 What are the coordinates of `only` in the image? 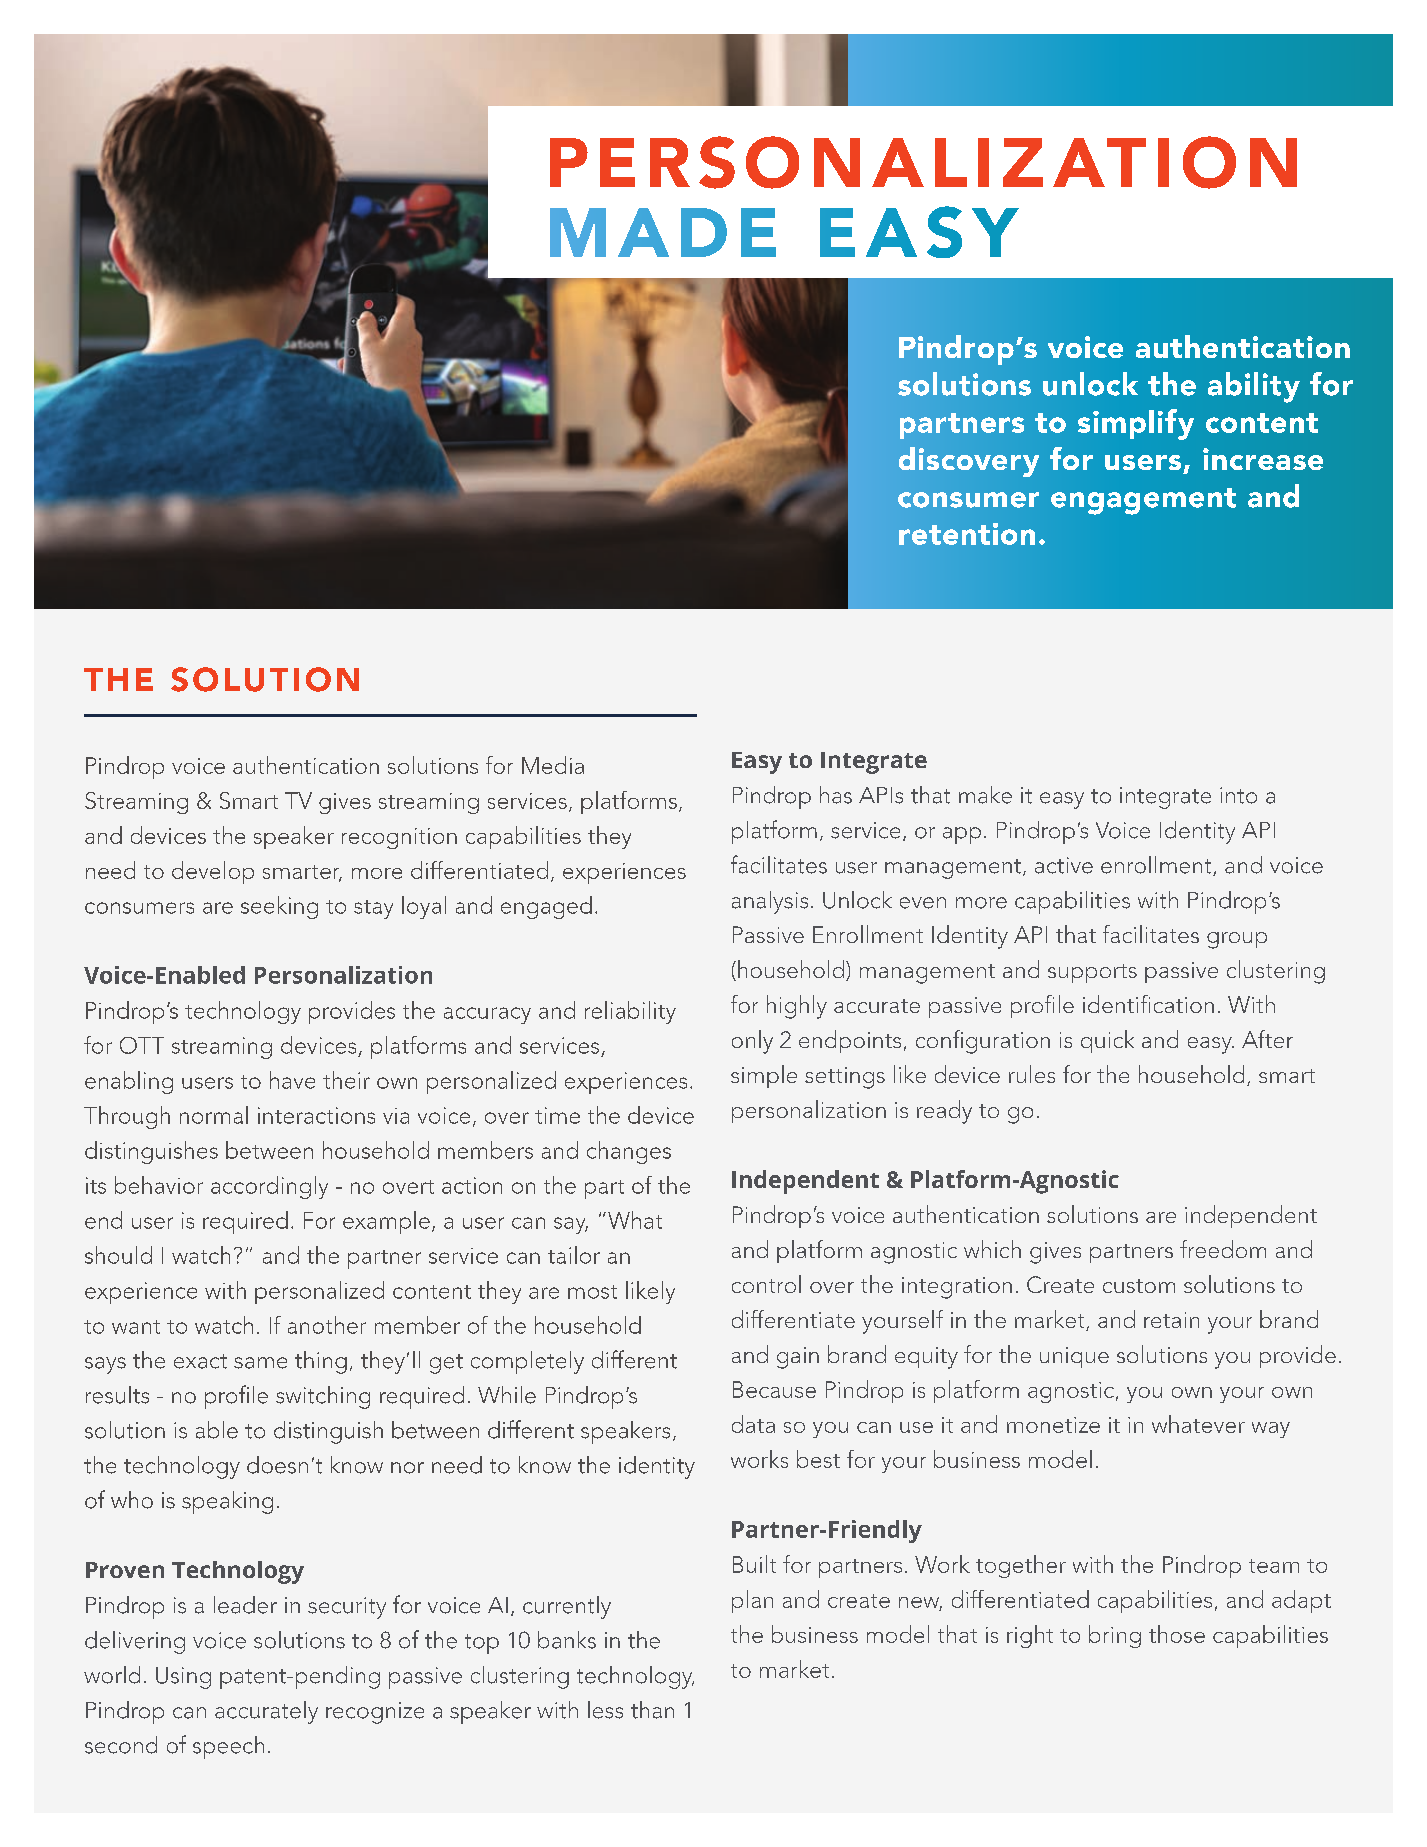 It's located at (752, 1042).
